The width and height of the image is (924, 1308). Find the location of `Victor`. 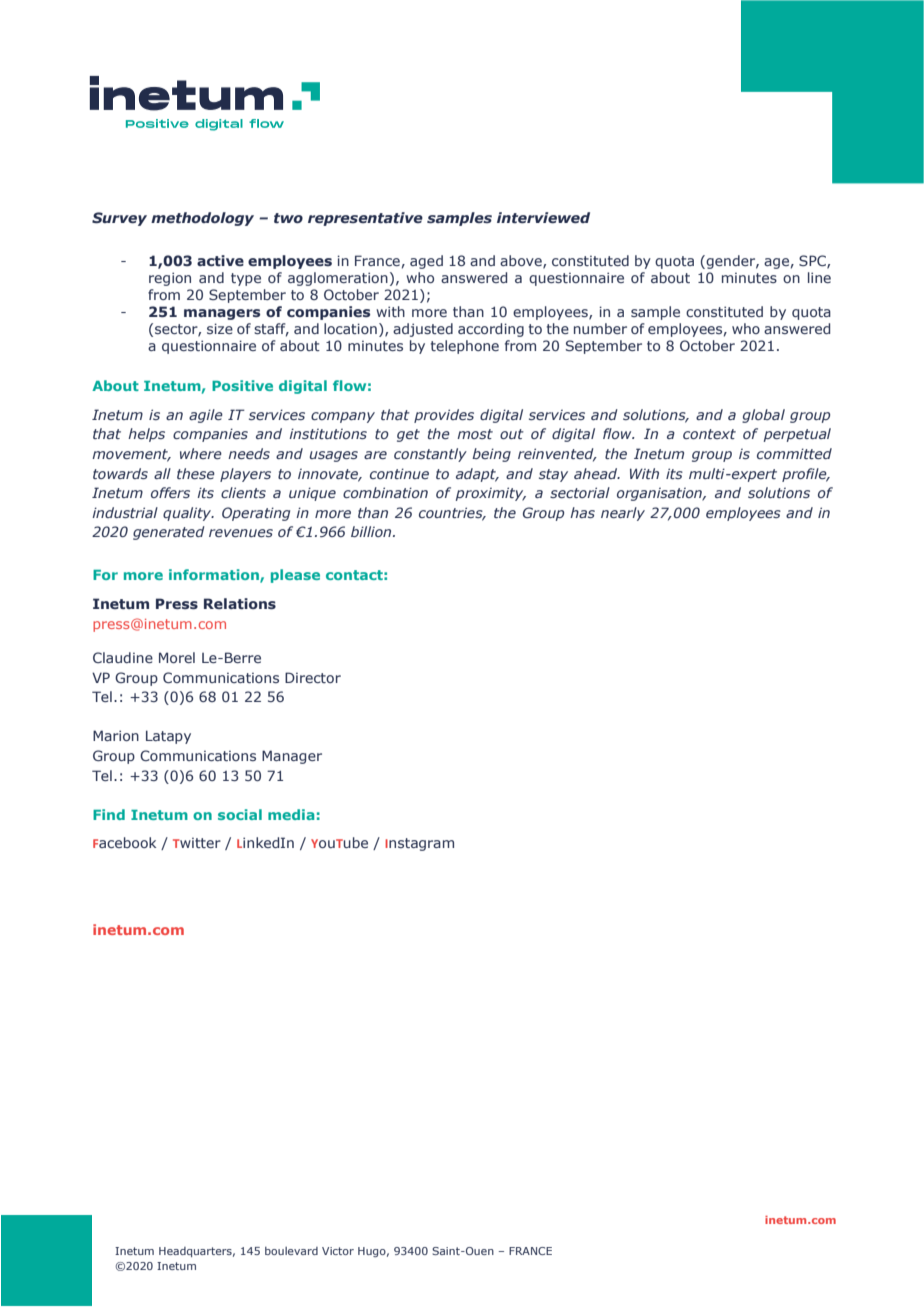

Victor is located at coordinates (338, 1251).
